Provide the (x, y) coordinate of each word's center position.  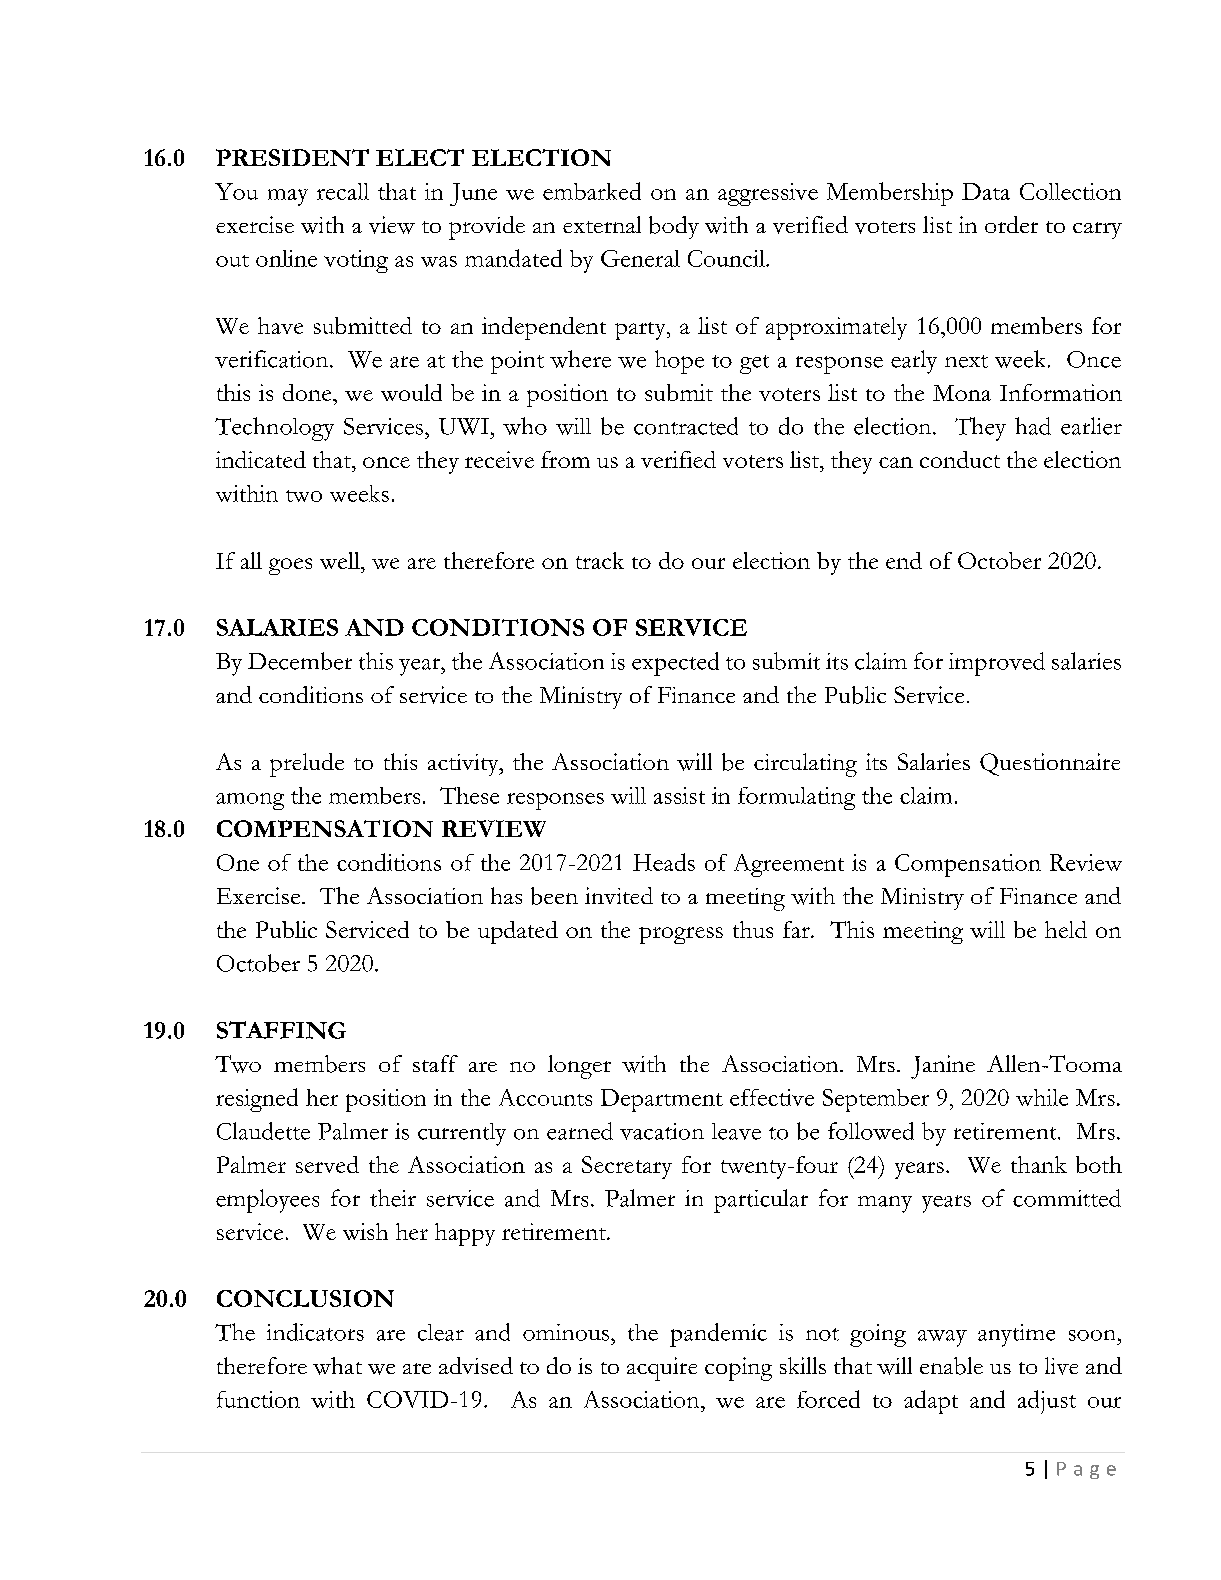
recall (343, 191)
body (674, 227)
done (308, 392)
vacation (662, 1131)
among (250, 801)
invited (619, 895)
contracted (686, 426)
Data (986, 191)
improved (997, 664)
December (300, 661)
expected (675, 664)
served (327, 1164)
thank (1039, 1164)
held (1066, 929)
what (337, 1366)
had (1033, 426)
